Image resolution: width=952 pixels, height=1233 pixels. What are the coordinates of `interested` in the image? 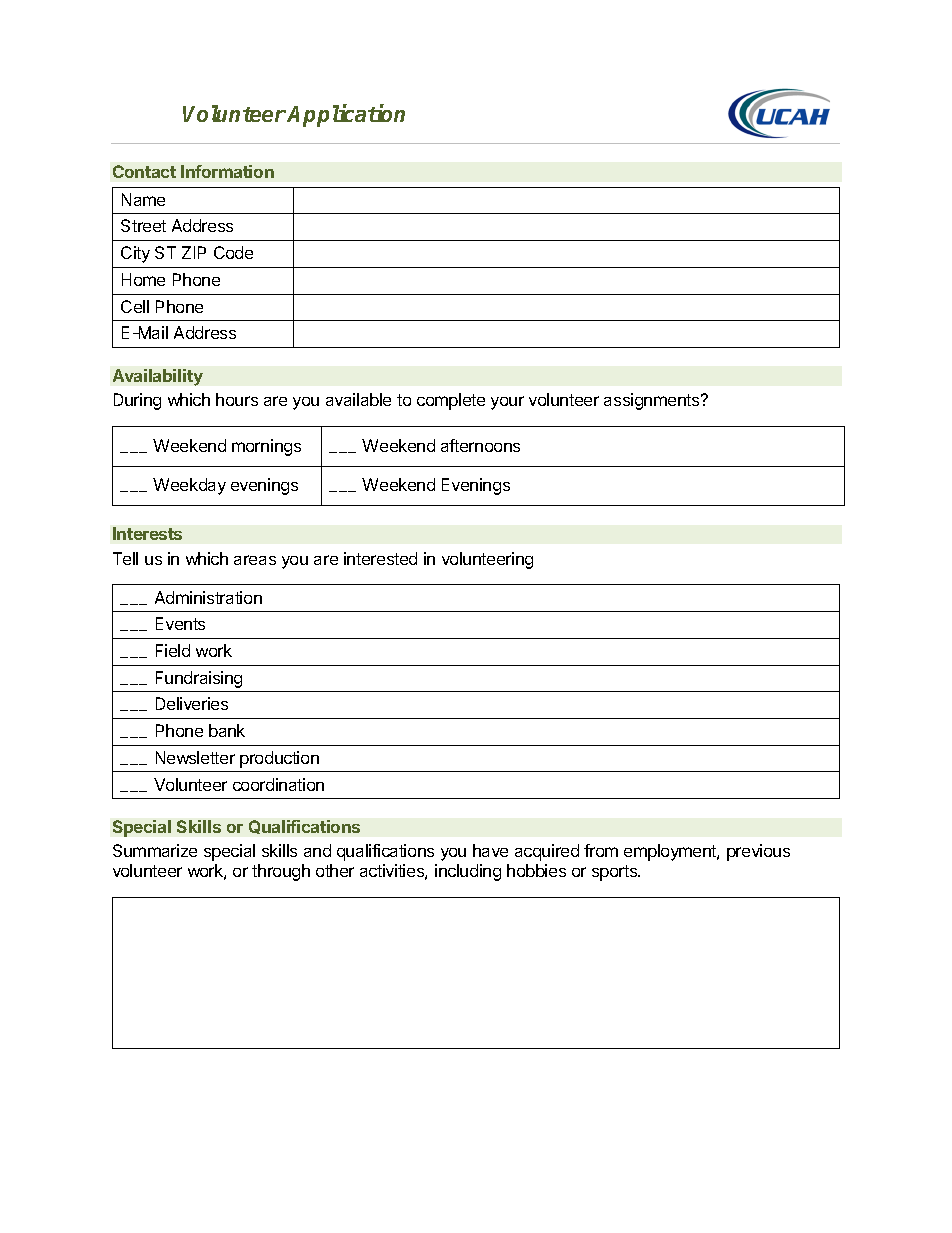 It's located at (380, 558).
